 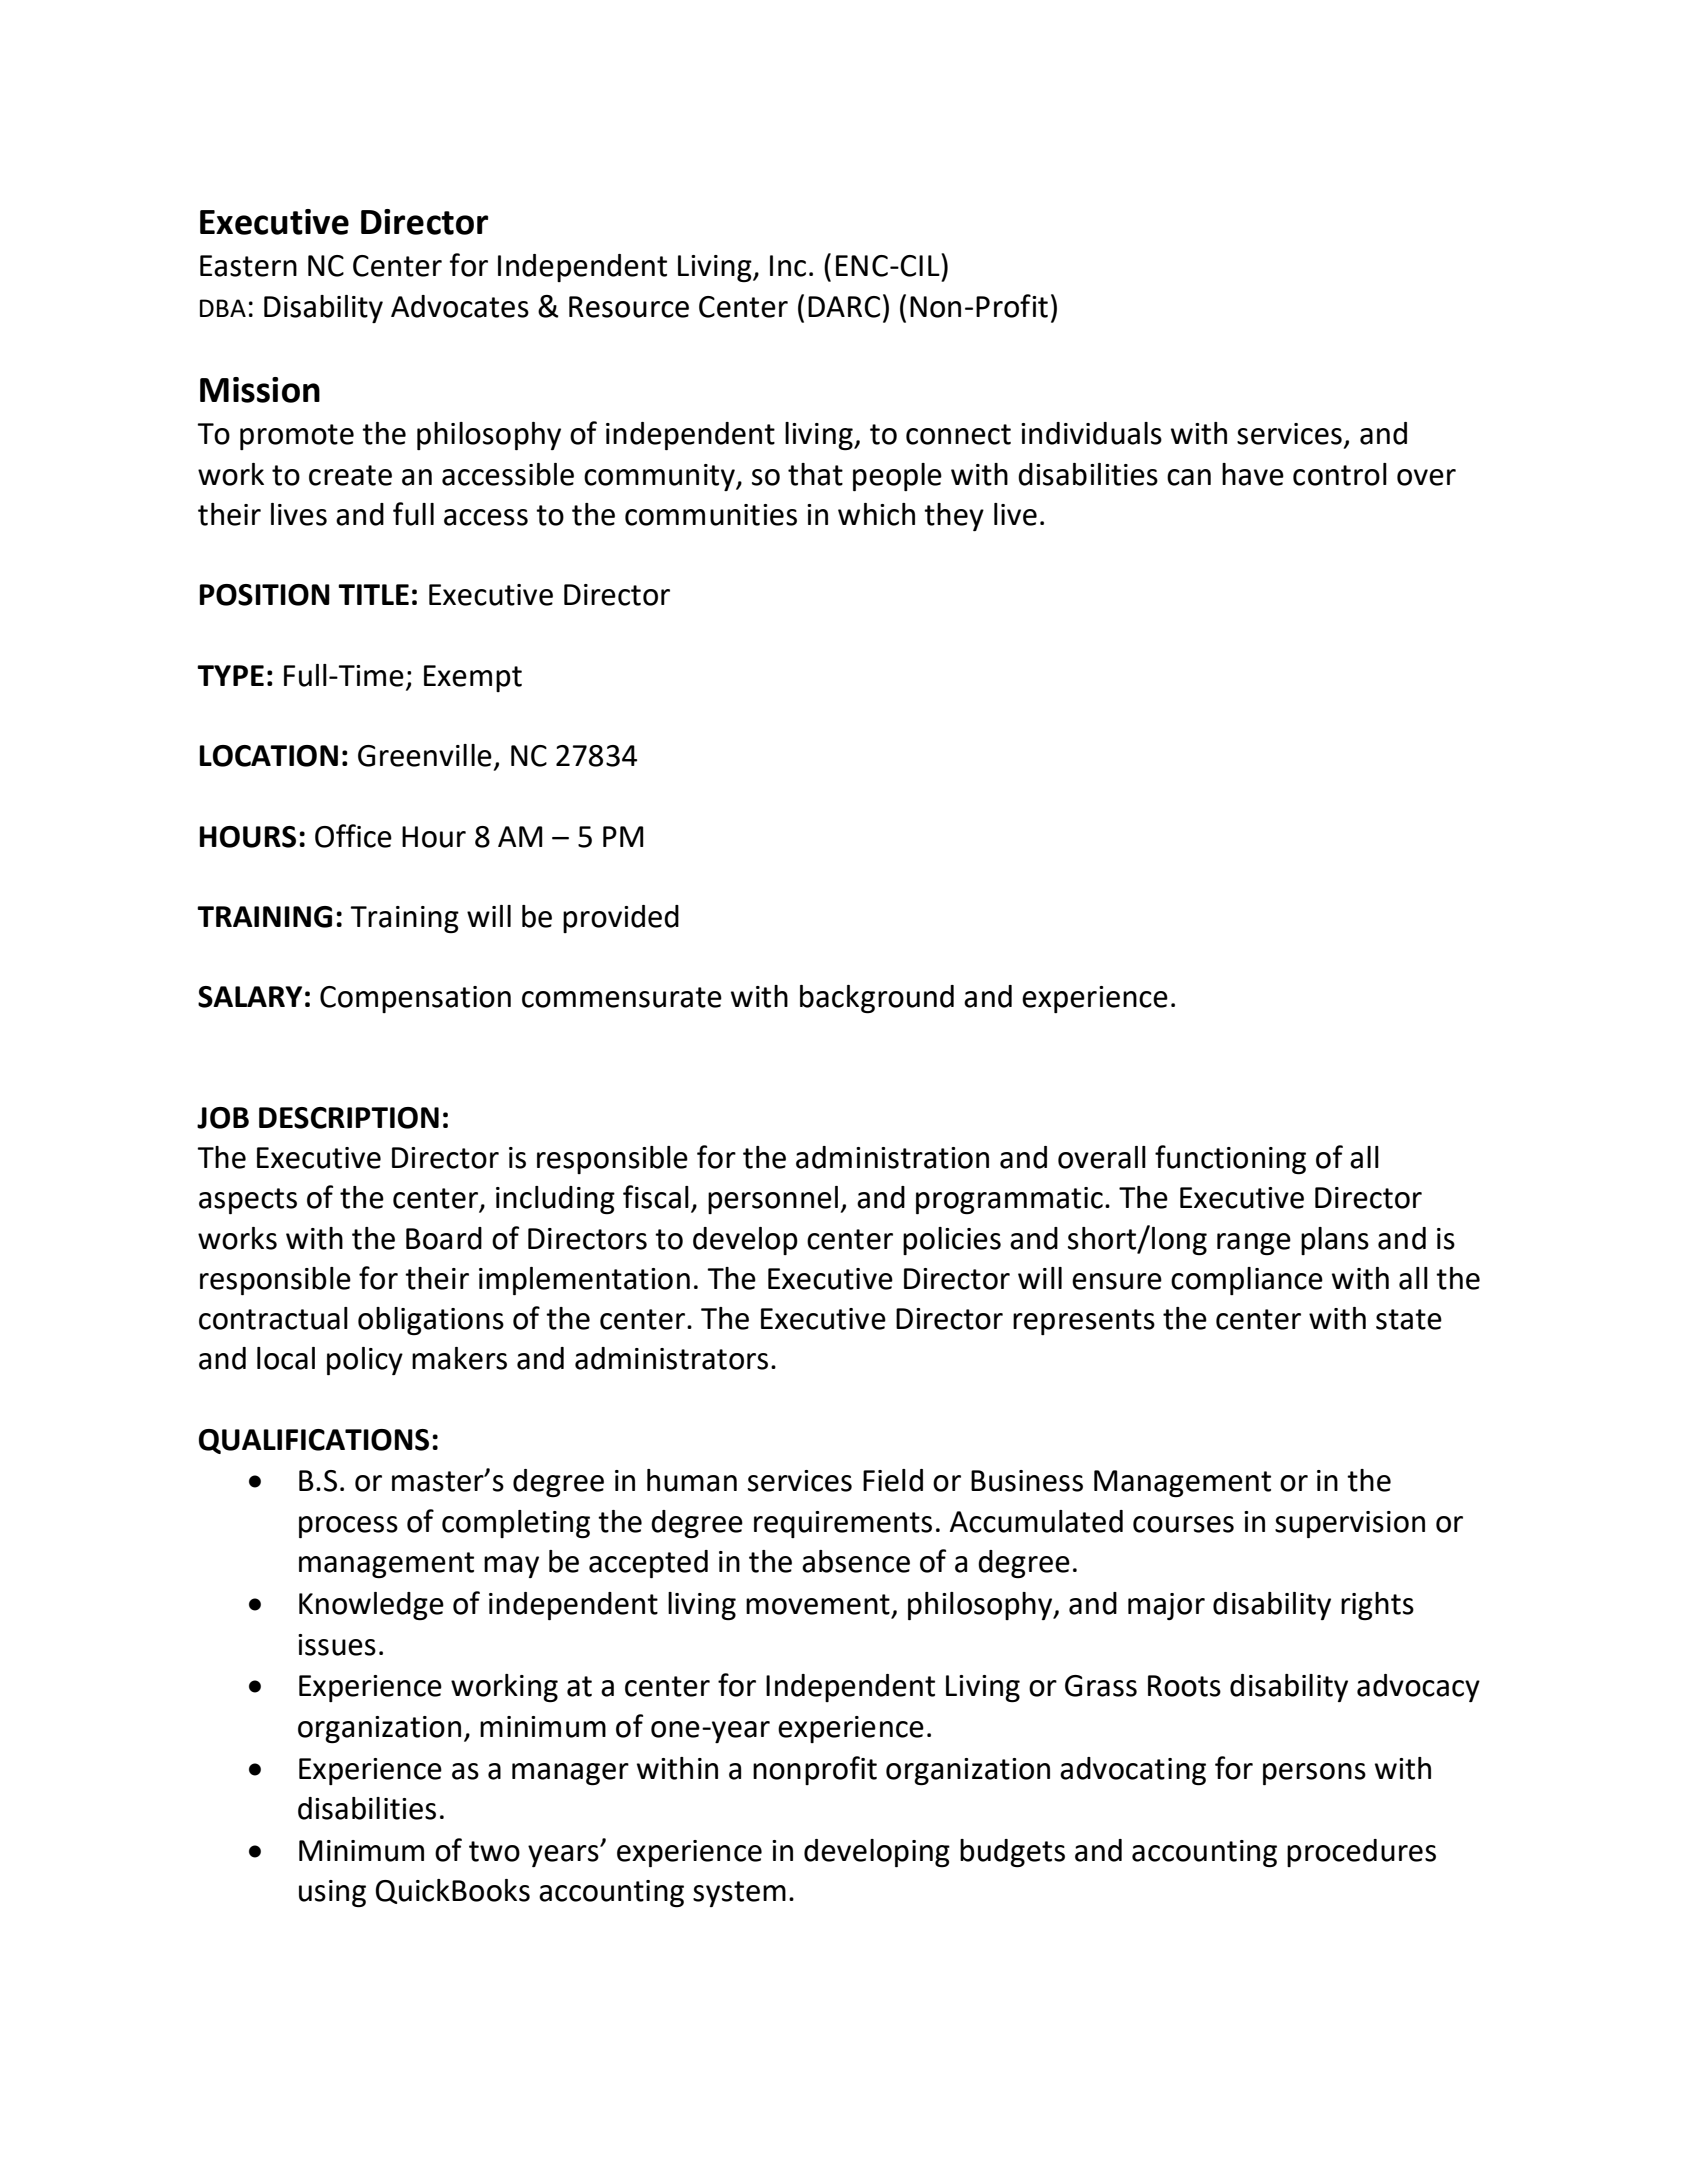 What do you see at coordinates (877, 999) in the screenshot?
I see `background` at bounding box center [877, 999].
